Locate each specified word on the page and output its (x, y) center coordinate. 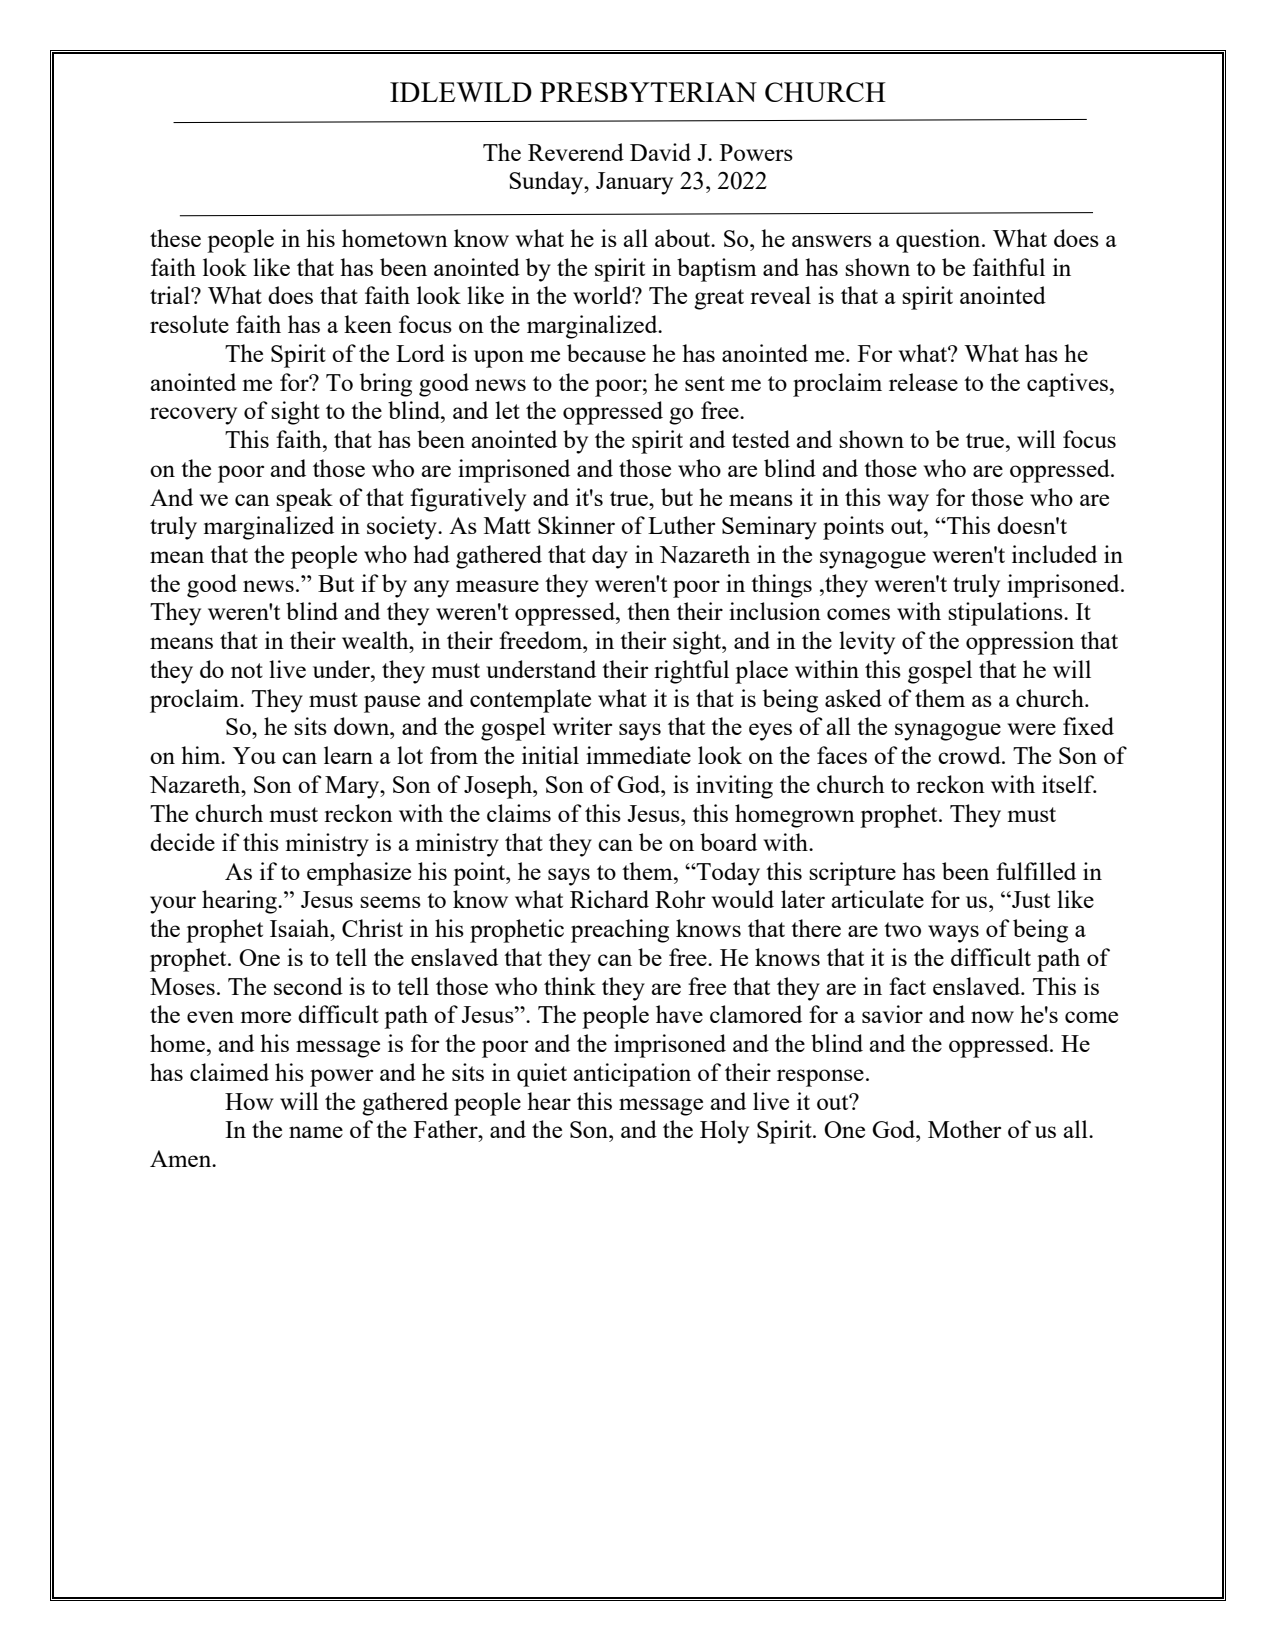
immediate (638, 755)
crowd (970, 755)
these (175, 238)
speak (304, 500)
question (939, 241)
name (316, 1132)
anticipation (632, 1075)
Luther (681, 525)
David (660, 152)
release (923, 382)
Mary (353, 787)
